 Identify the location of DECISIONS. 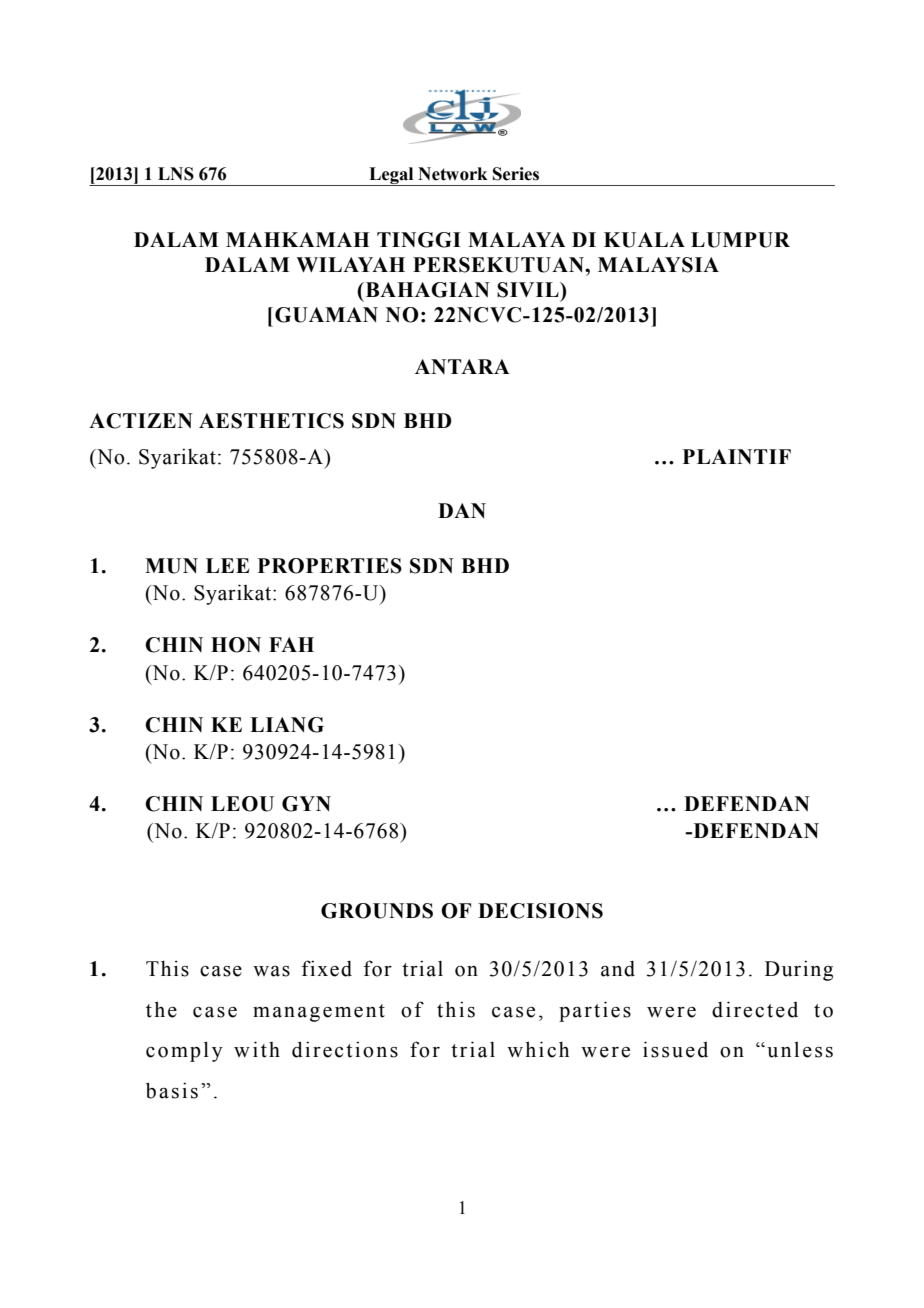
(540, 911).
